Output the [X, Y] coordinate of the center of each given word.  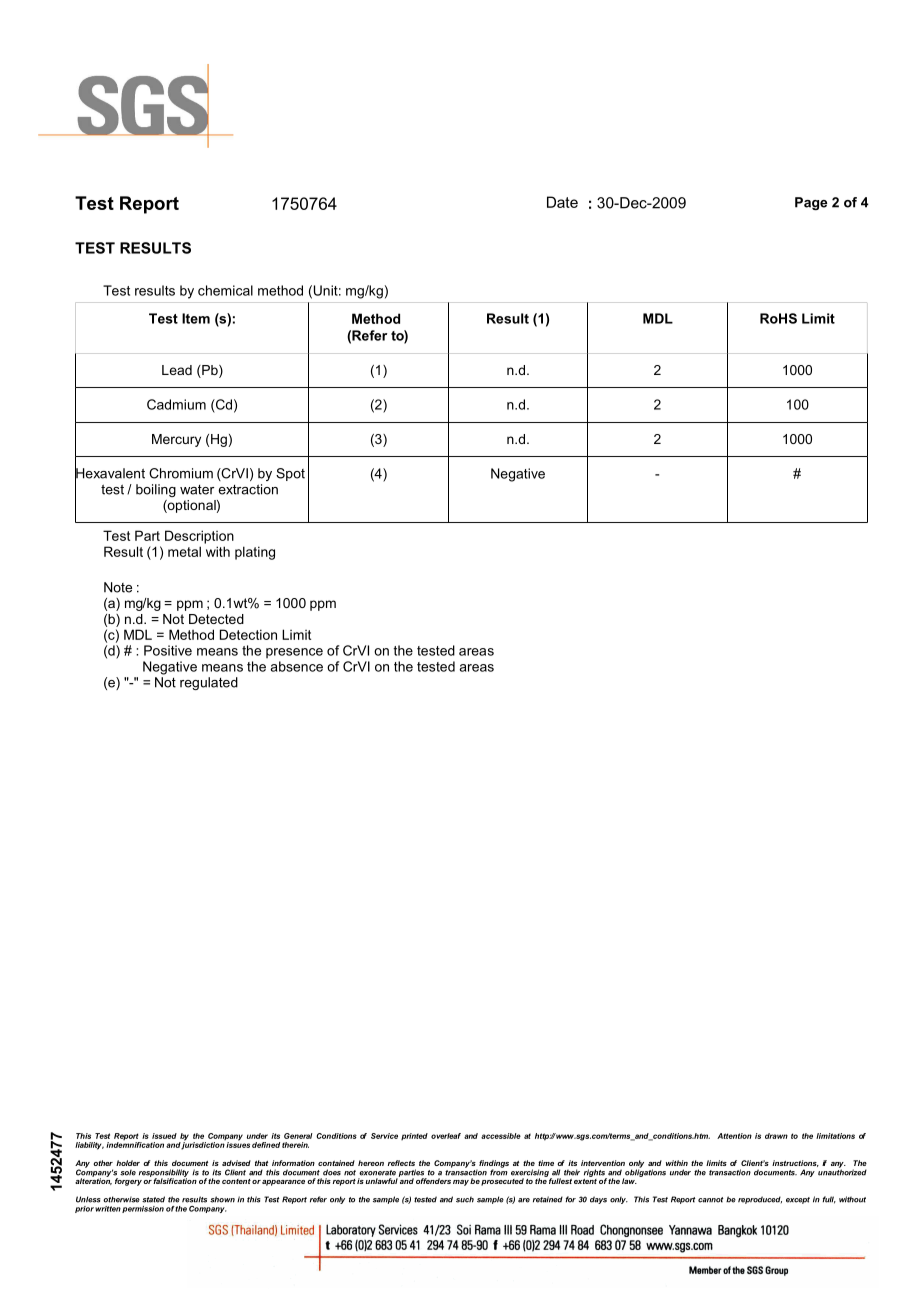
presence [294, 653]
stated [153, 1199]
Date [562, 202]
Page [811, 203]
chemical [225, 290]
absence [296, 666]
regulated [209, 683]
